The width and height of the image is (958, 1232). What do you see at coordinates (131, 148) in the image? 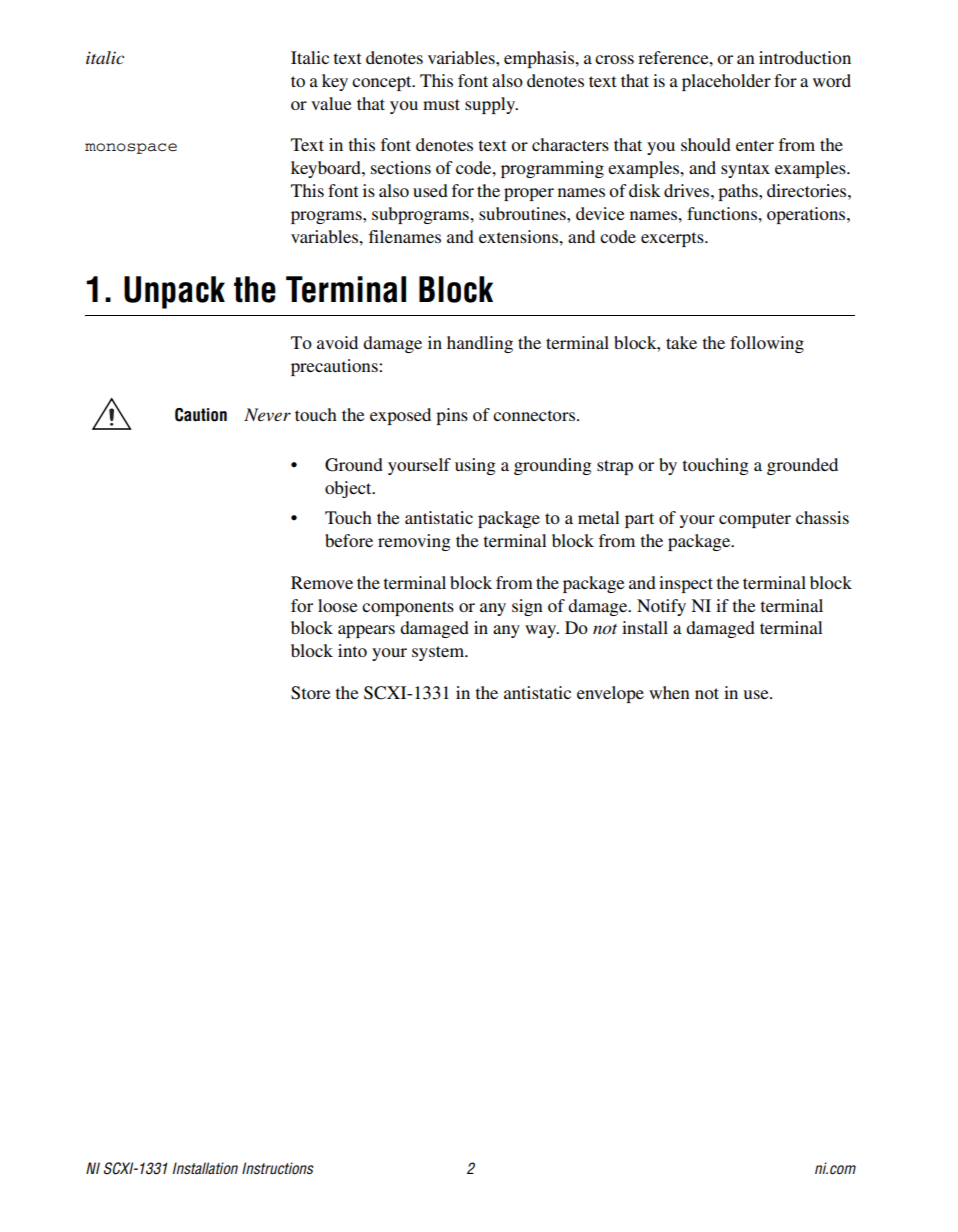
I see `monospace` at bounding box center [131, 148].
